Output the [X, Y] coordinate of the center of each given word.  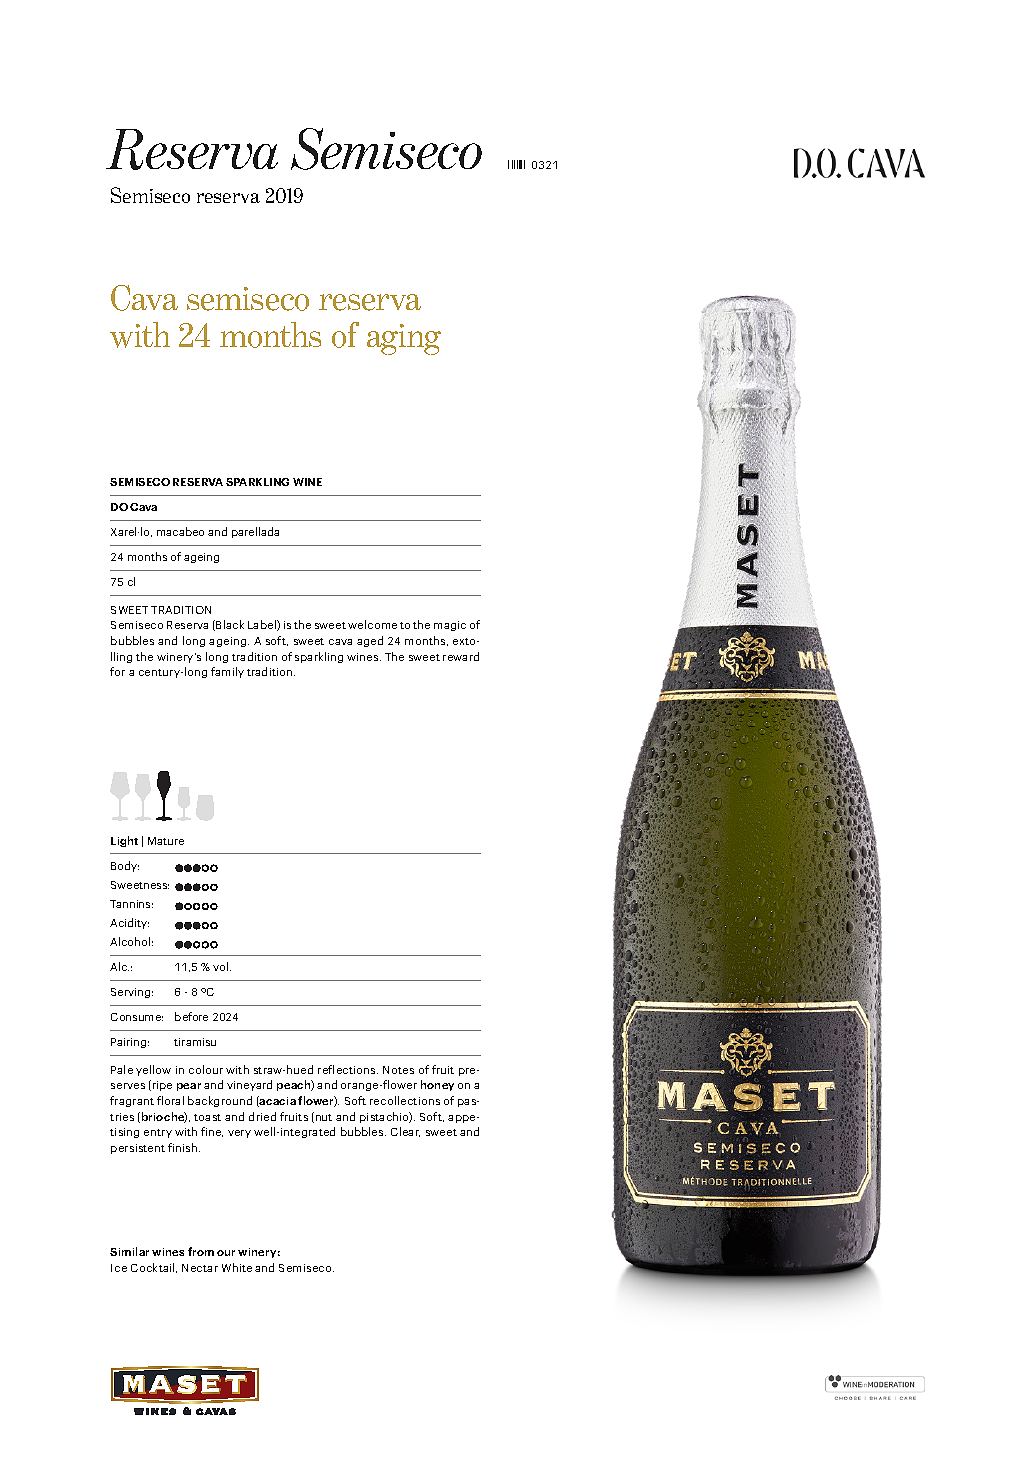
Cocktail [154, 1268]
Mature [166, 841]
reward [461, 656]
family [227, 672]
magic [450, 626]
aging [404, 339]
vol [222, 966]
